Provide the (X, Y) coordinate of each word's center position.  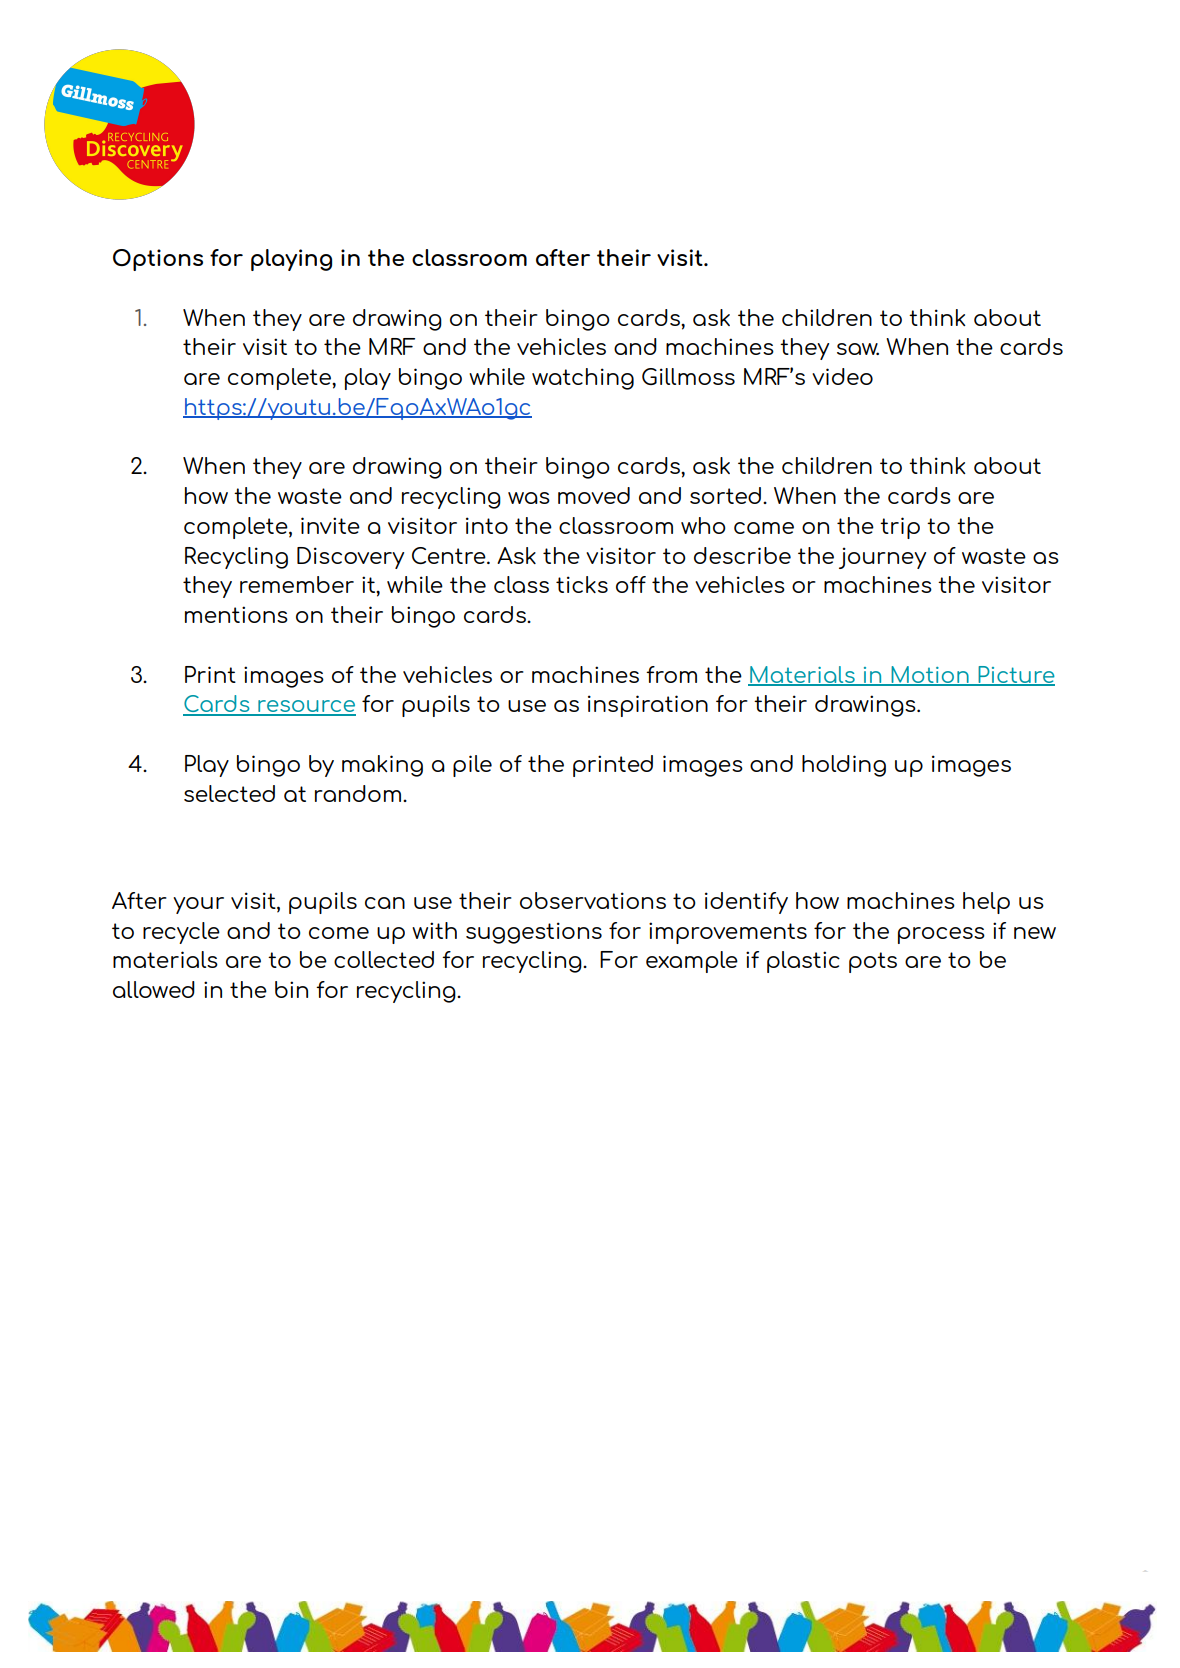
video (842, 376)
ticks (582, 584)
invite (330, 525)
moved (594, 495)
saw (858, 349)
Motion (930, 675)
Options (158, 260)
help (986, 903)
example (692, 962)
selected (229, 793)
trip (900, 528)
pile (472, 766)
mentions (236, 614)
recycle (181, 933)
